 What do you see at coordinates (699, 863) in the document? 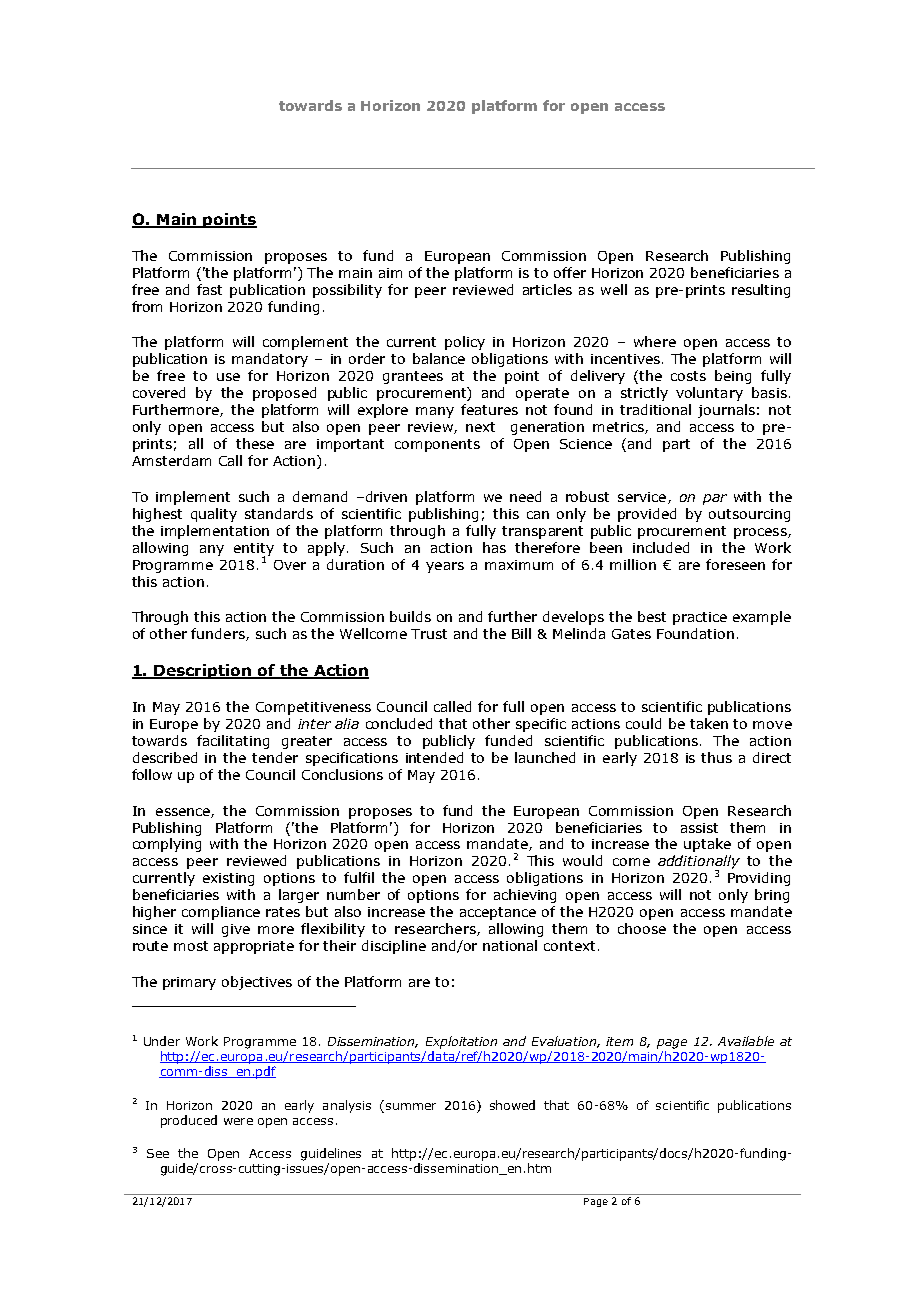
I see `additionally` at bounding box center [699, 863].
